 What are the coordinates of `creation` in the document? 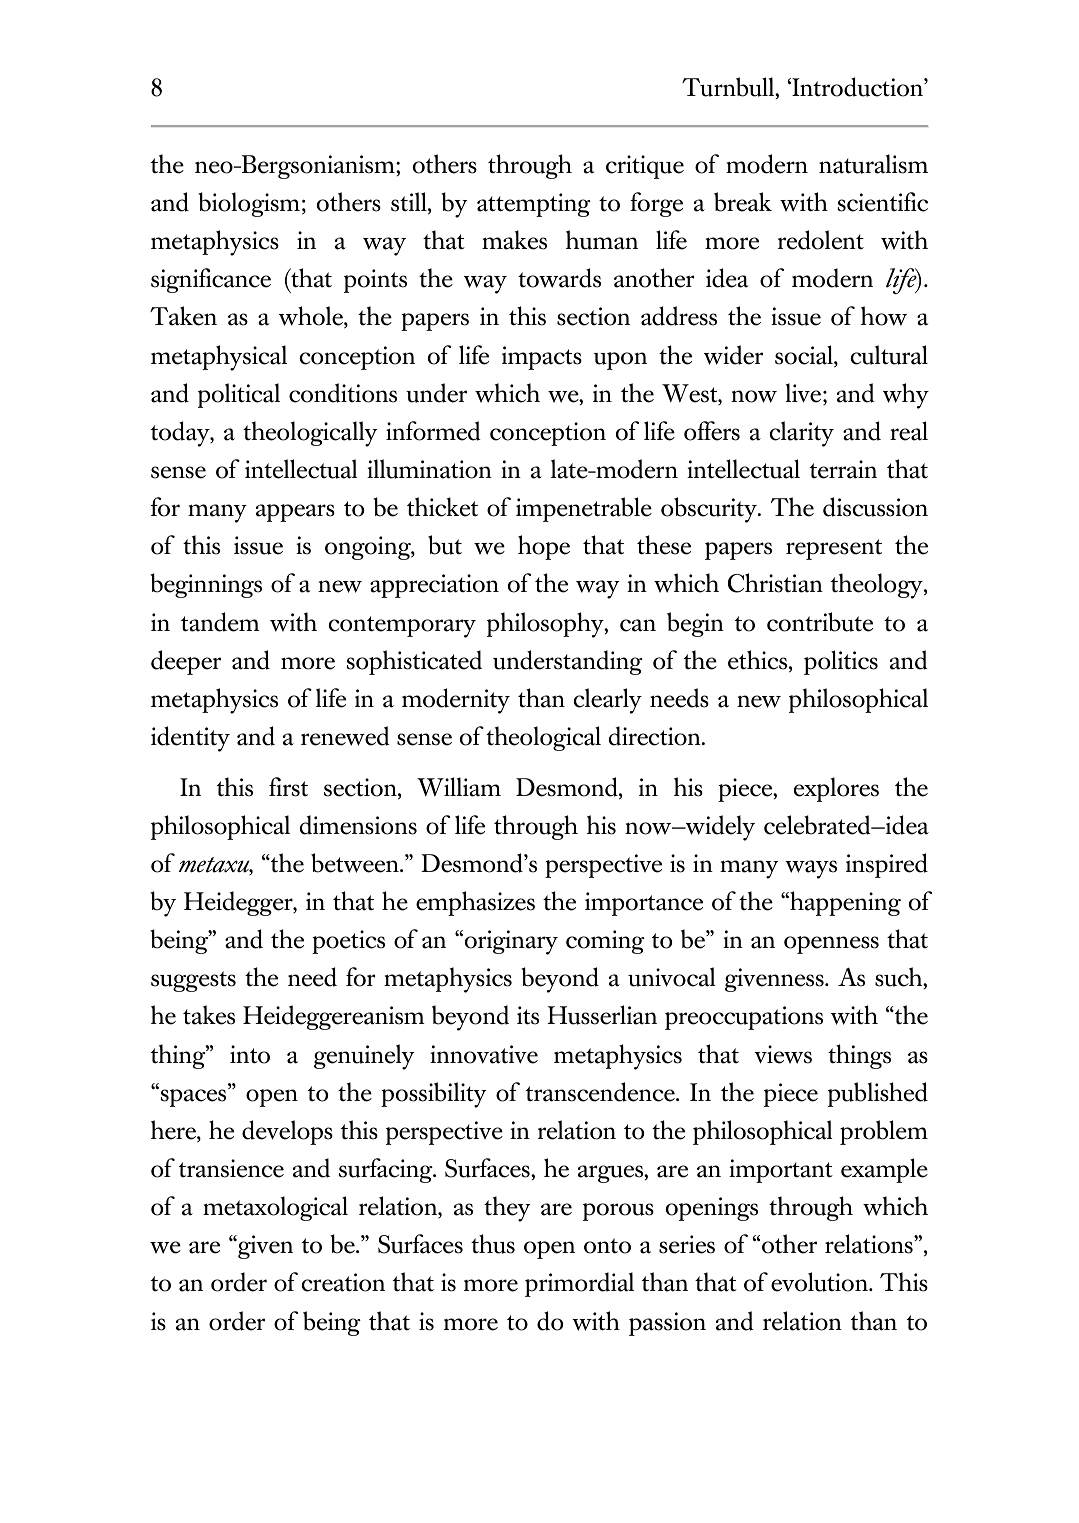 It's located at (343, 1282).
